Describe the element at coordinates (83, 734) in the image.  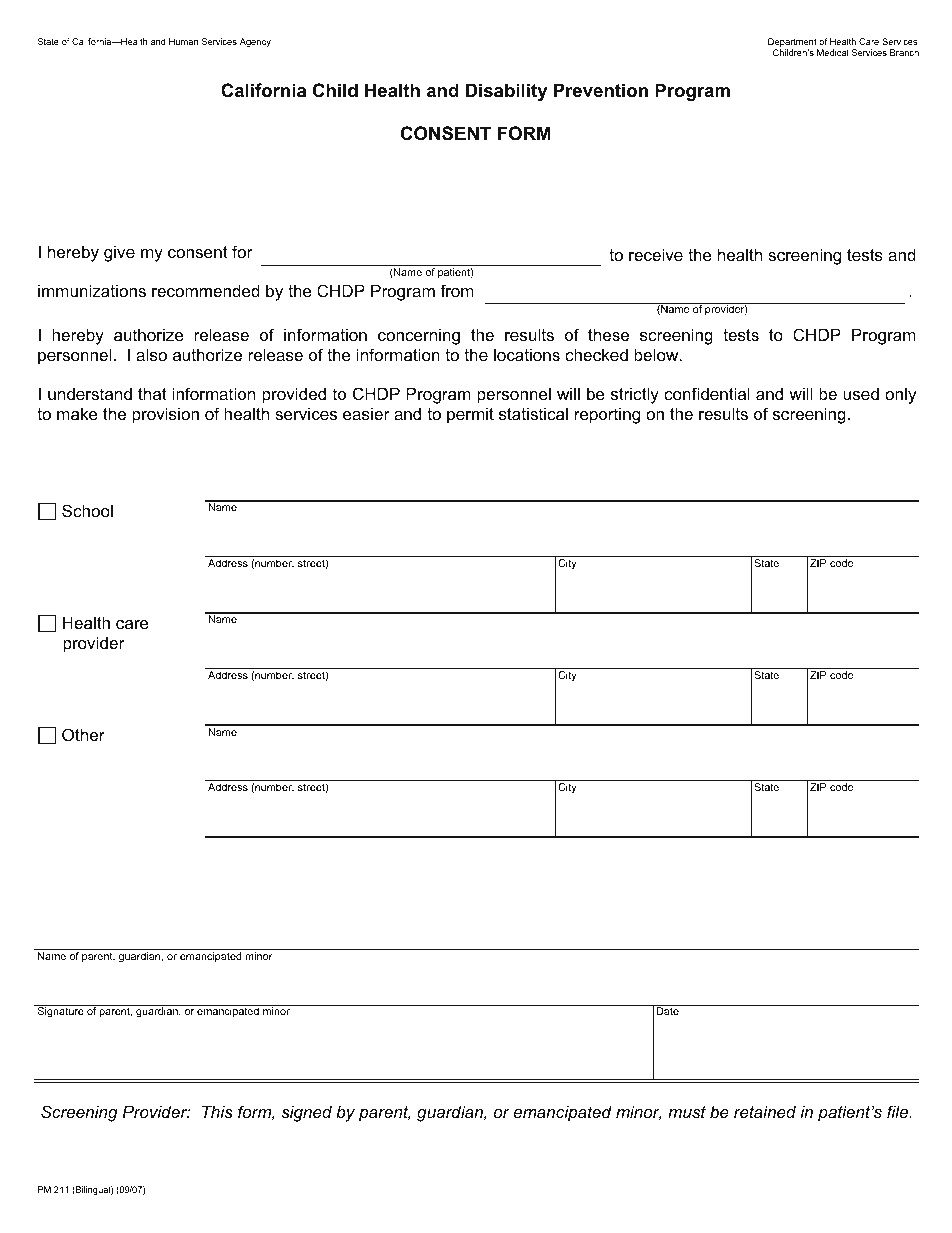
I see `Other` at that location.
